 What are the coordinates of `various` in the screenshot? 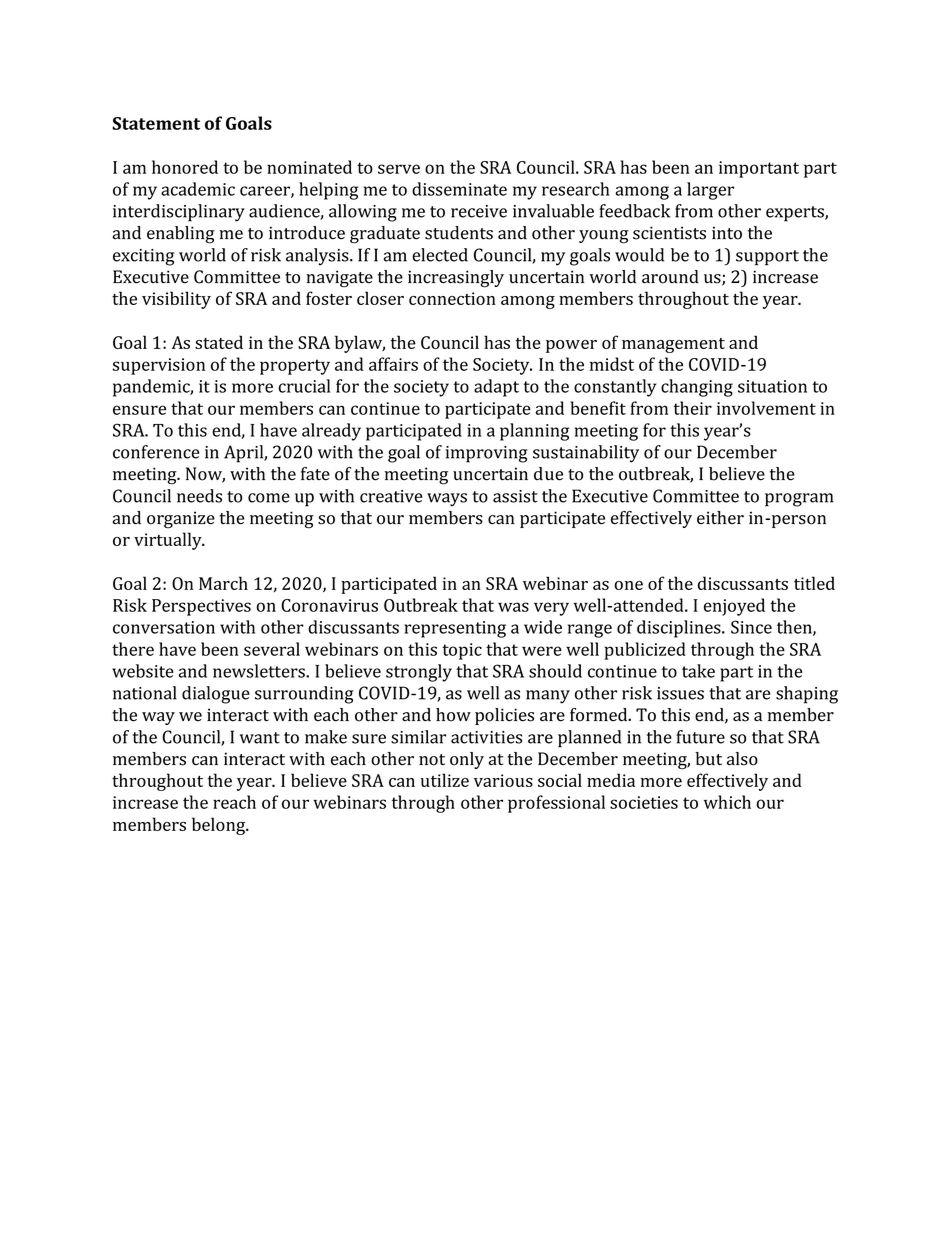 It's located at (503, 780).
